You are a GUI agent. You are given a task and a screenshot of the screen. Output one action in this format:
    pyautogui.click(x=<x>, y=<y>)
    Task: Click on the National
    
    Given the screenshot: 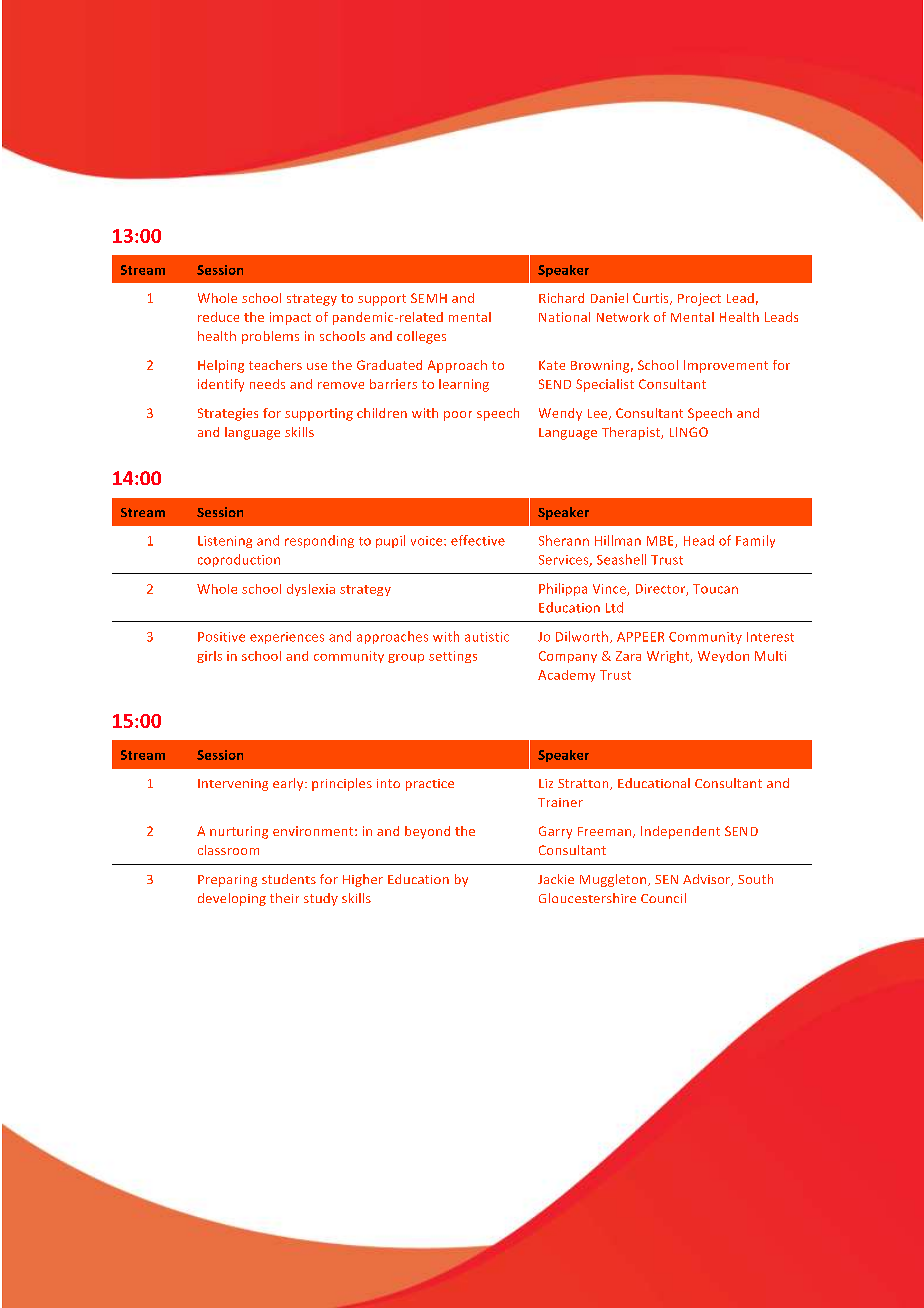 What is the action you would take?
    pyautogui.click(x=564, y=317)
